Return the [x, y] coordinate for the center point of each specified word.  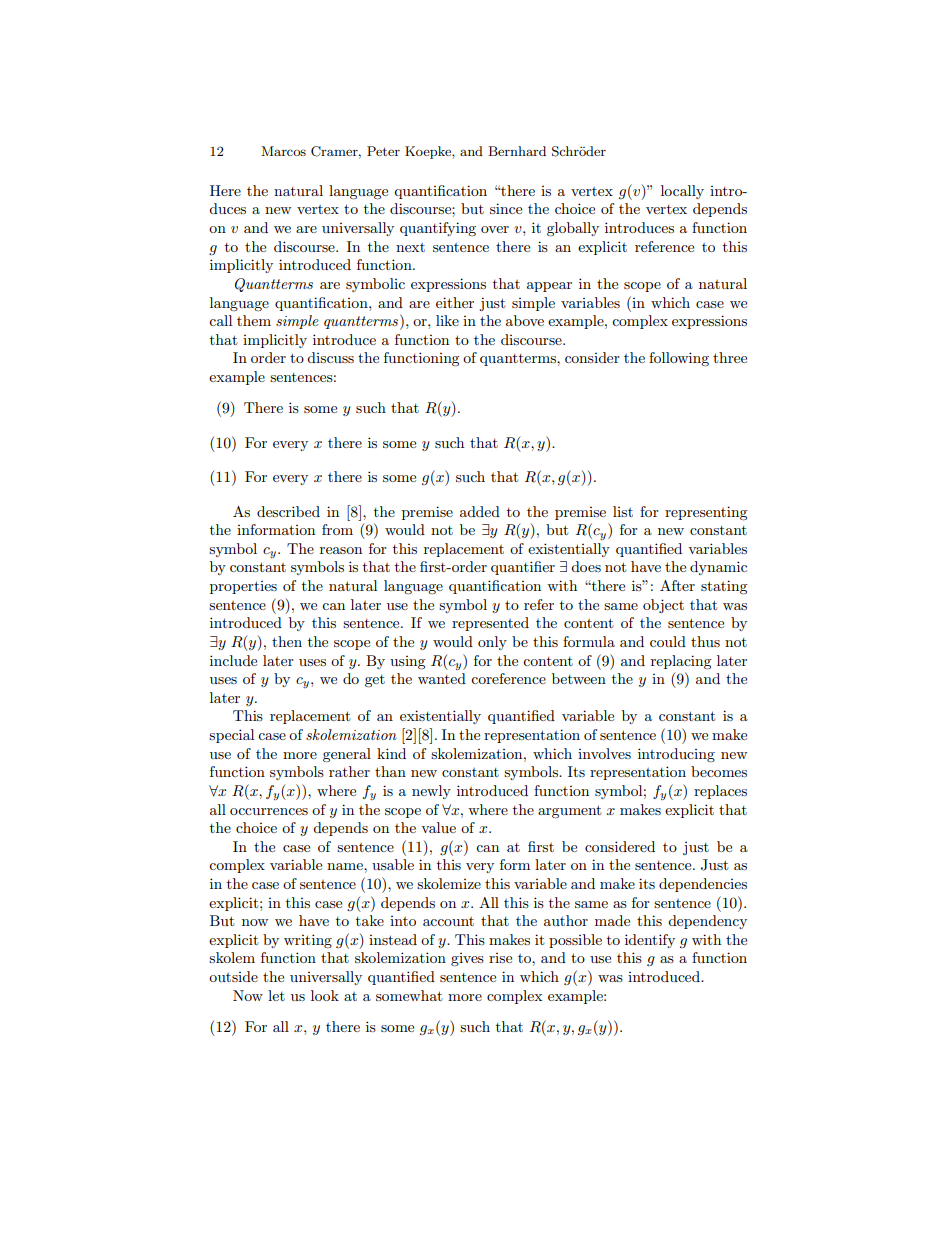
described [288, 511]
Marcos [283, 151]
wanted [442, 678]
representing [706, 513]
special [231, 736]
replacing [681, 662]
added [480, 511]
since [506, 208]
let [276, 995]
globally [573, 229]
